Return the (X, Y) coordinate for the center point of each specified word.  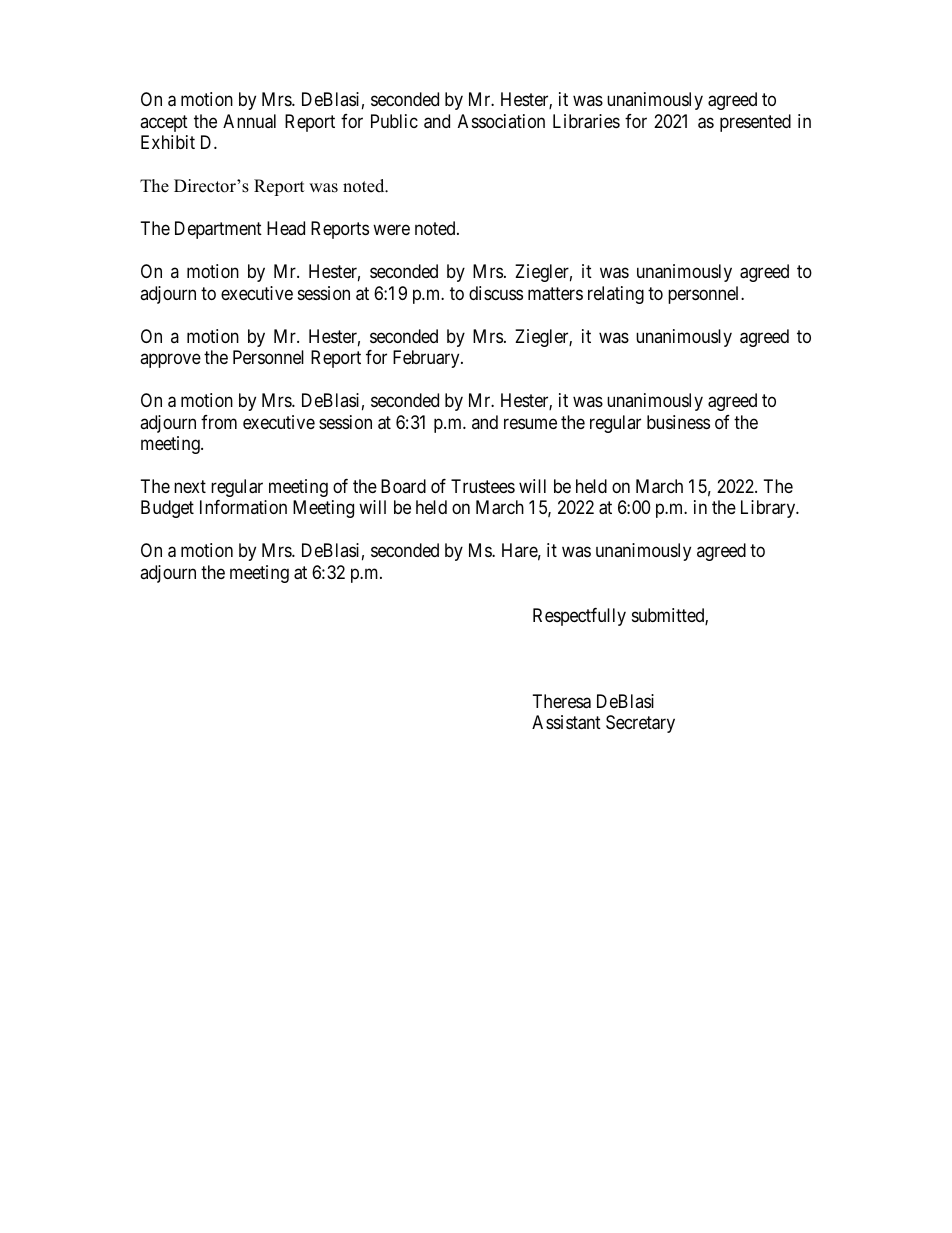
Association (501, 121)
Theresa (562, 701)
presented (755, 123)
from (219, 422)
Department (218, 230)
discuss (496, 293)
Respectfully (579, 617)
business (678, 422)
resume (530, 423)
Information (243, 507)
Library (769, 509)
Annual (249, 121)
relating (616, 295)
